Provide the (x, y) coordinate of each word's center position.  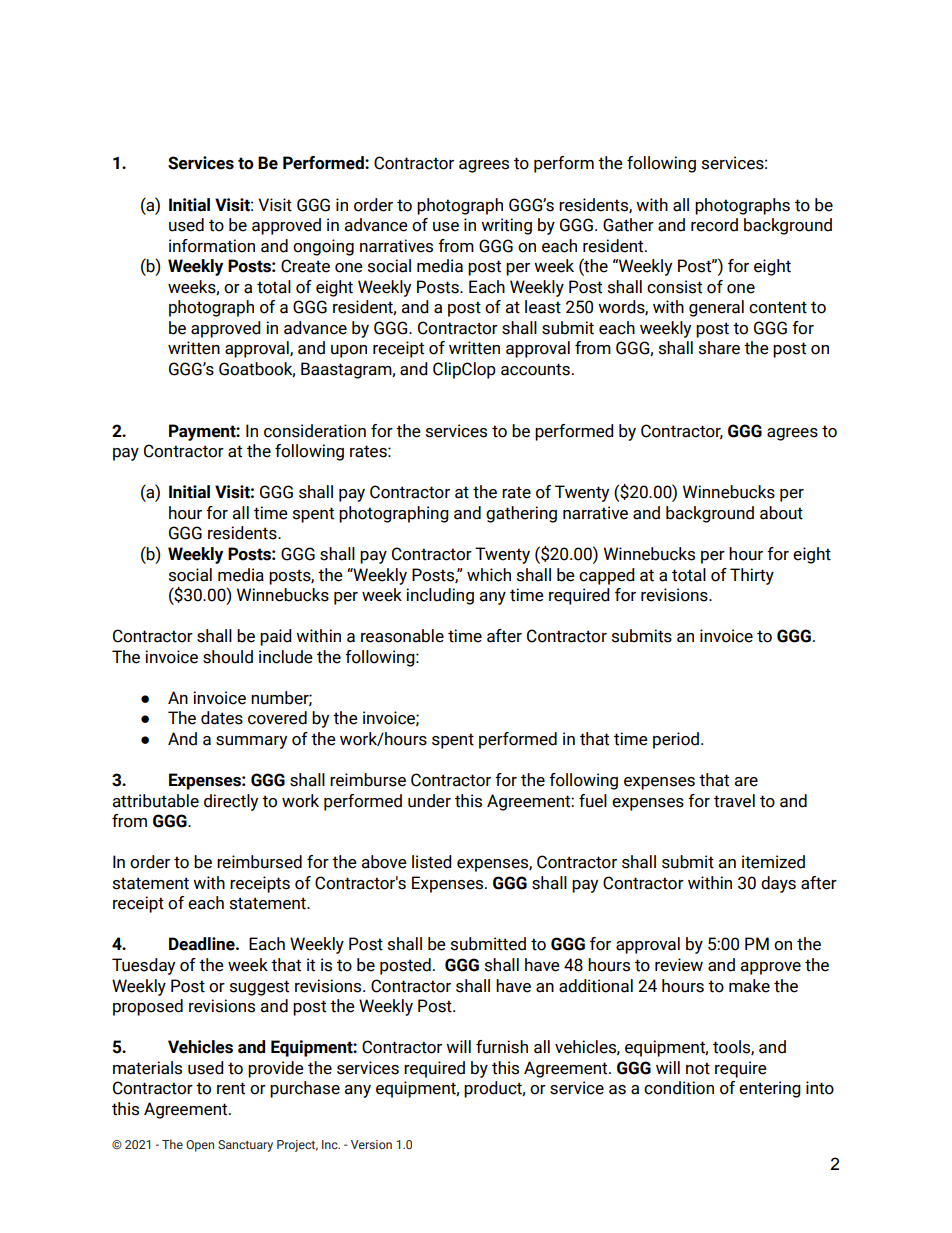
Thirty (752, 576)
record (714, 225)
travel (734, 801)
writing (506, 226)
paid (276, 637)
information (212, 246)
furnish (502, 1047)
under (429, 801)
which (489, 575)
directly (231, 802)
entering (770, 1089)
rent (231, 1088)
